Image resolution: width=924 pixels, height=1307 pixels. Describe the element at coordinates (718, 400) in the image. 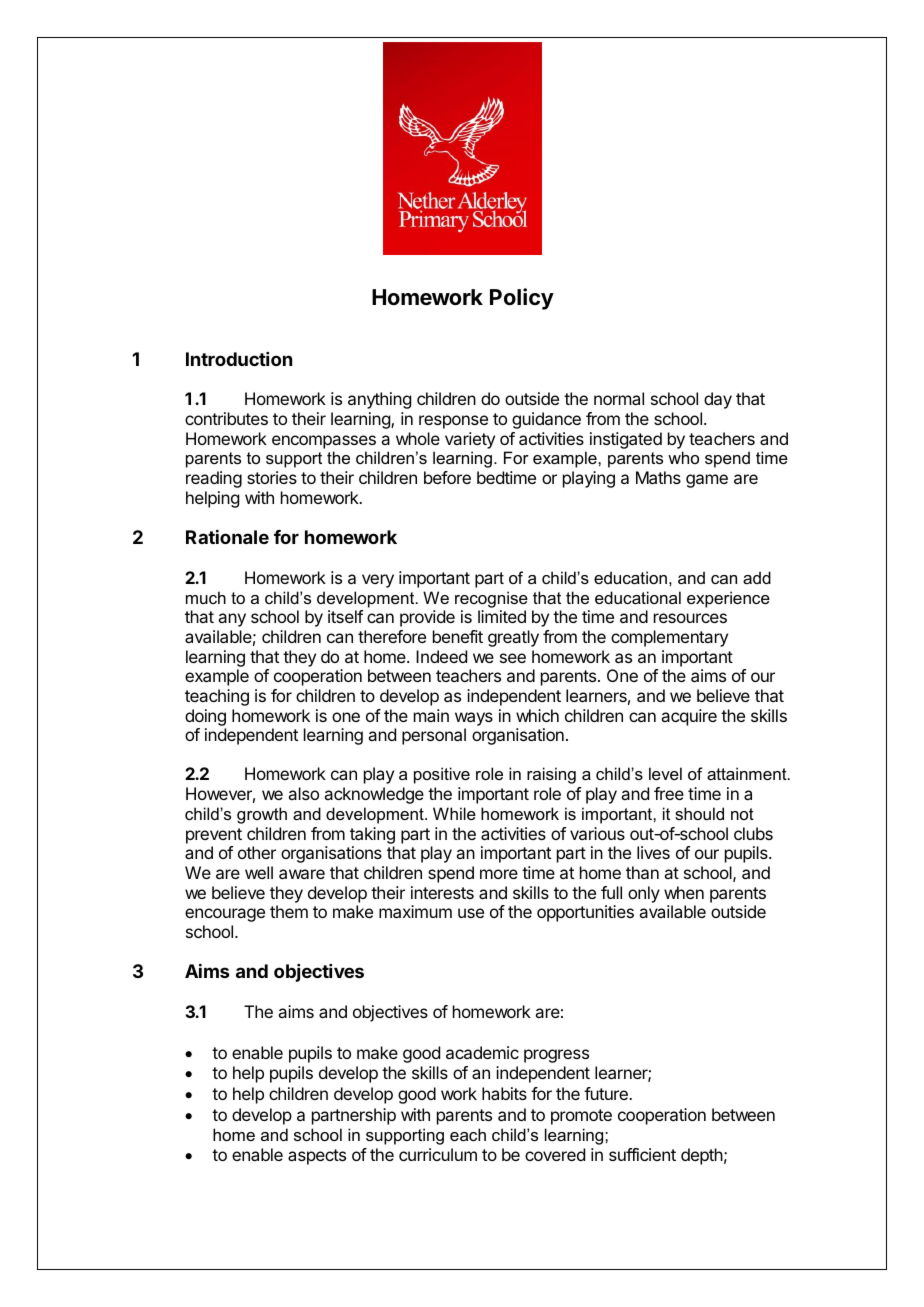

I see `day` at that location.
